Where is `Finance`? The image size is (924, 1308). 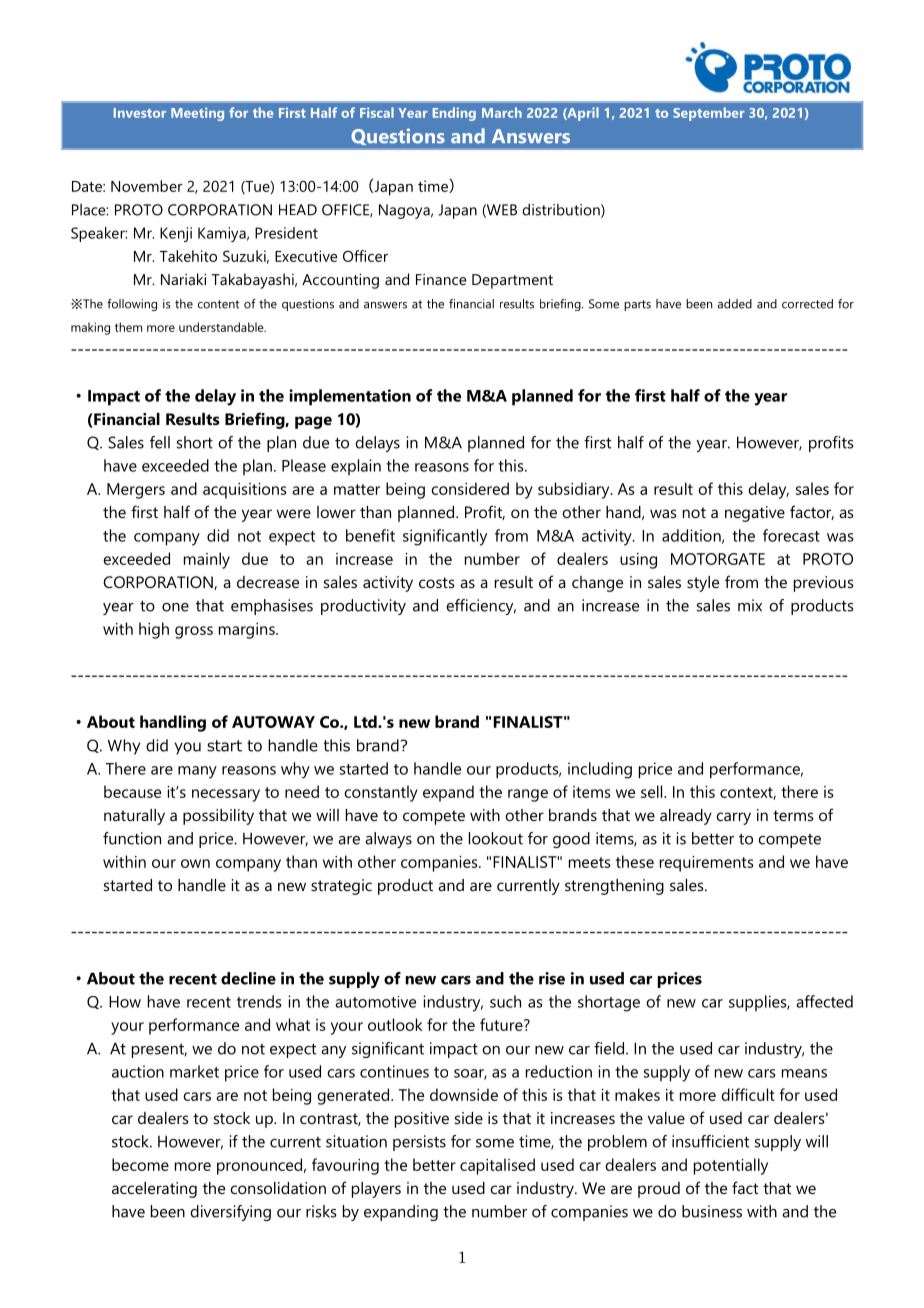
Finance is located at coordinates (441, 279).
